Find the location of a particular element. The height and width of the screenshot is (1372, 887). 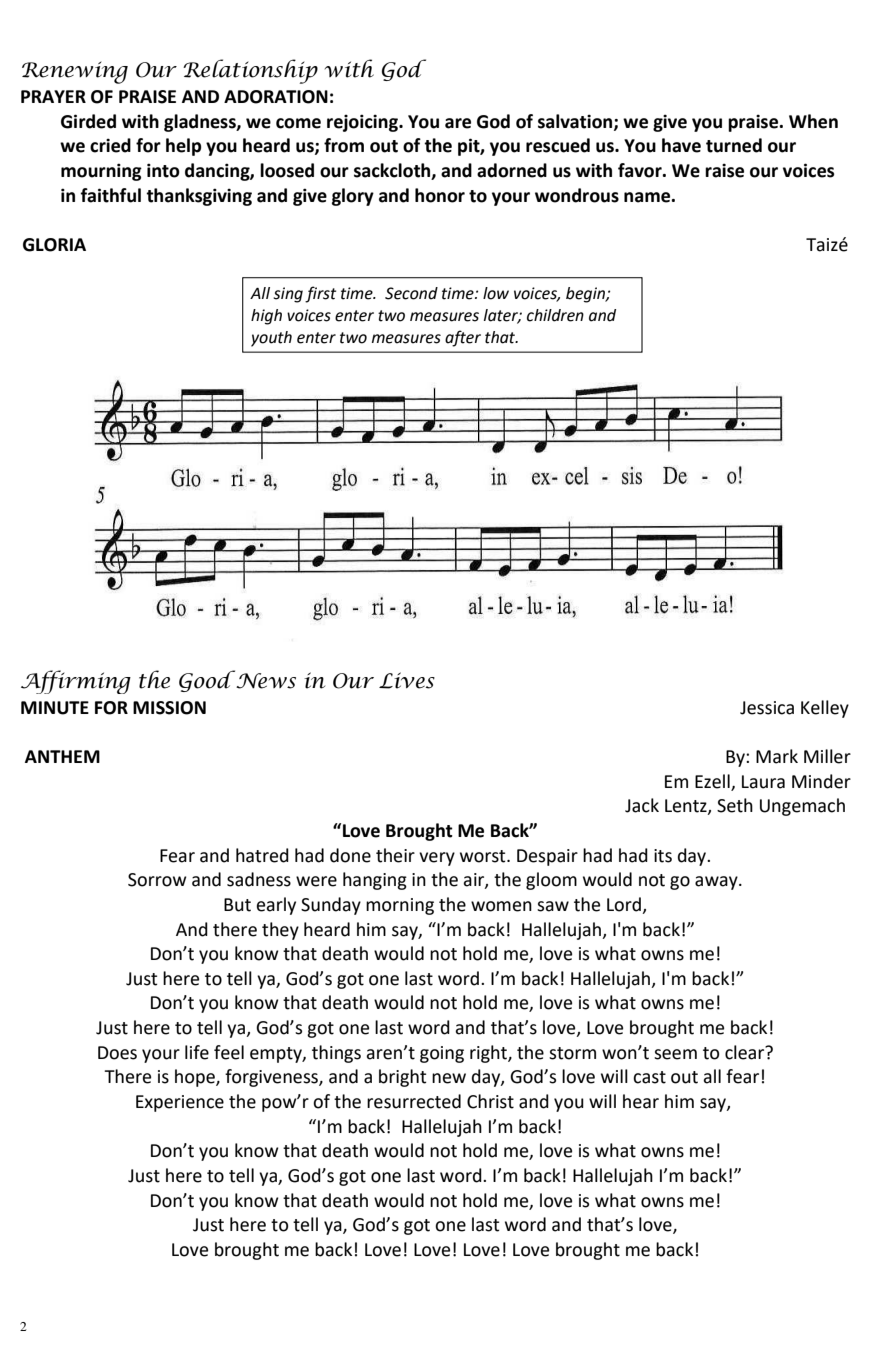

rejoicing is located at coordinates (363, 123).
